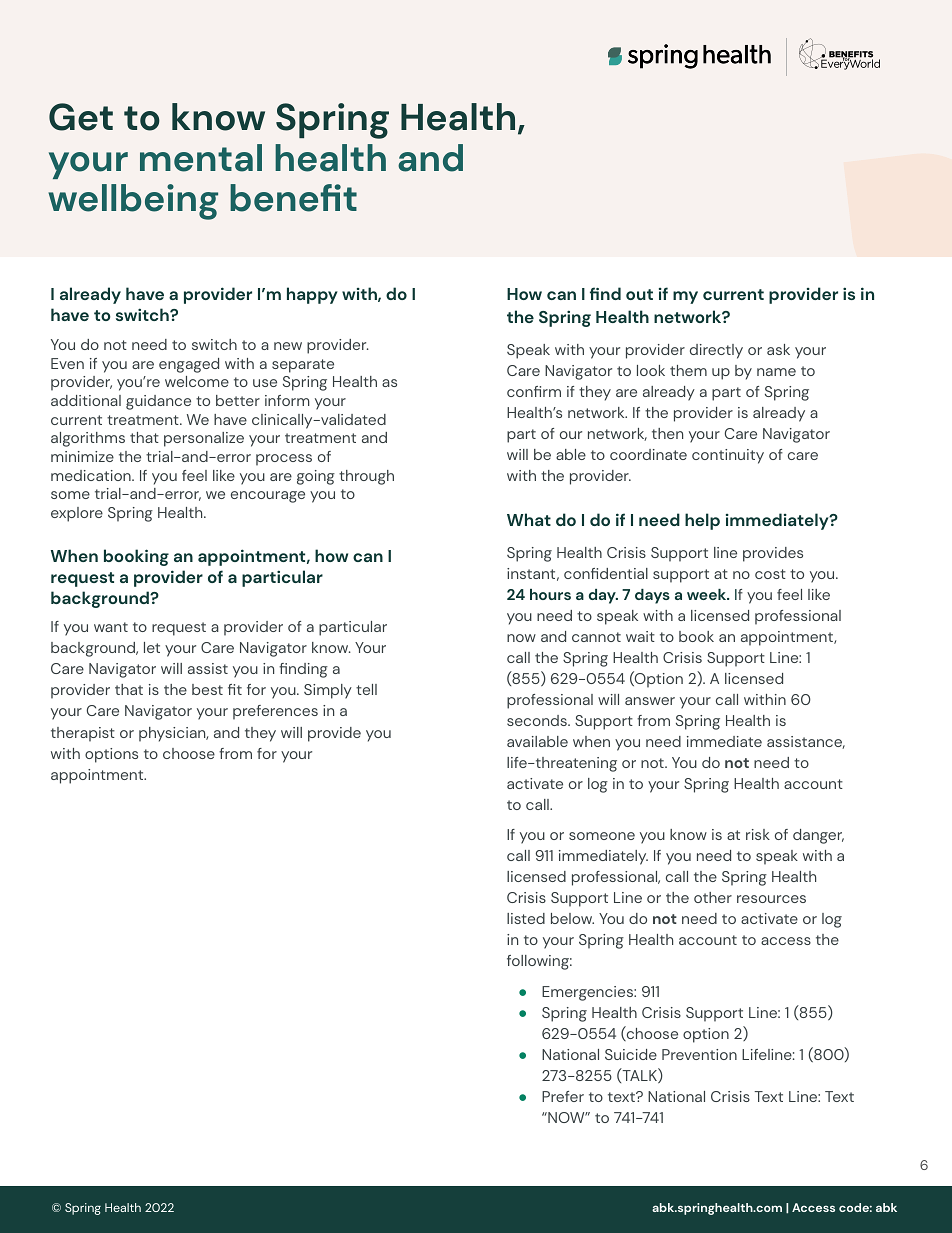  I want to click on mental, so click(201, 158).
